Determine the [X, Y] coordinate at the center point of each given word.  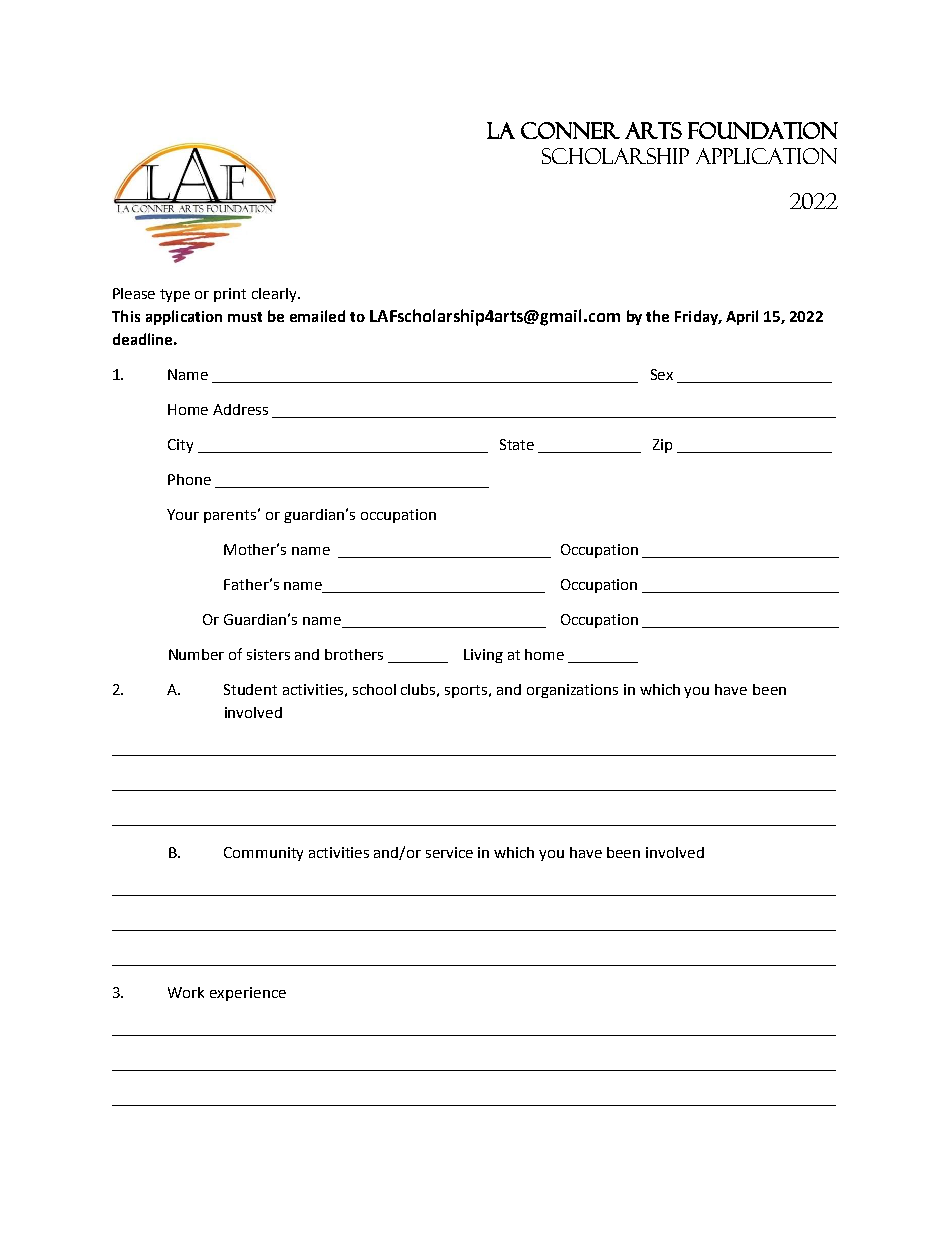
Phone [189, 479]
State [517, 444]
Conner [570, 130]
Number [196, 654]
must [245, 317]
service [449, 852]
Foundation [763, 130]
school [374, 689]
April [742, 317]
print [230, 295]
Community [263, 854]
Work [186, 992]
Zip [662, 446]
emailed [317, 316]
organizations [572, 691]
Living [483, 656]
